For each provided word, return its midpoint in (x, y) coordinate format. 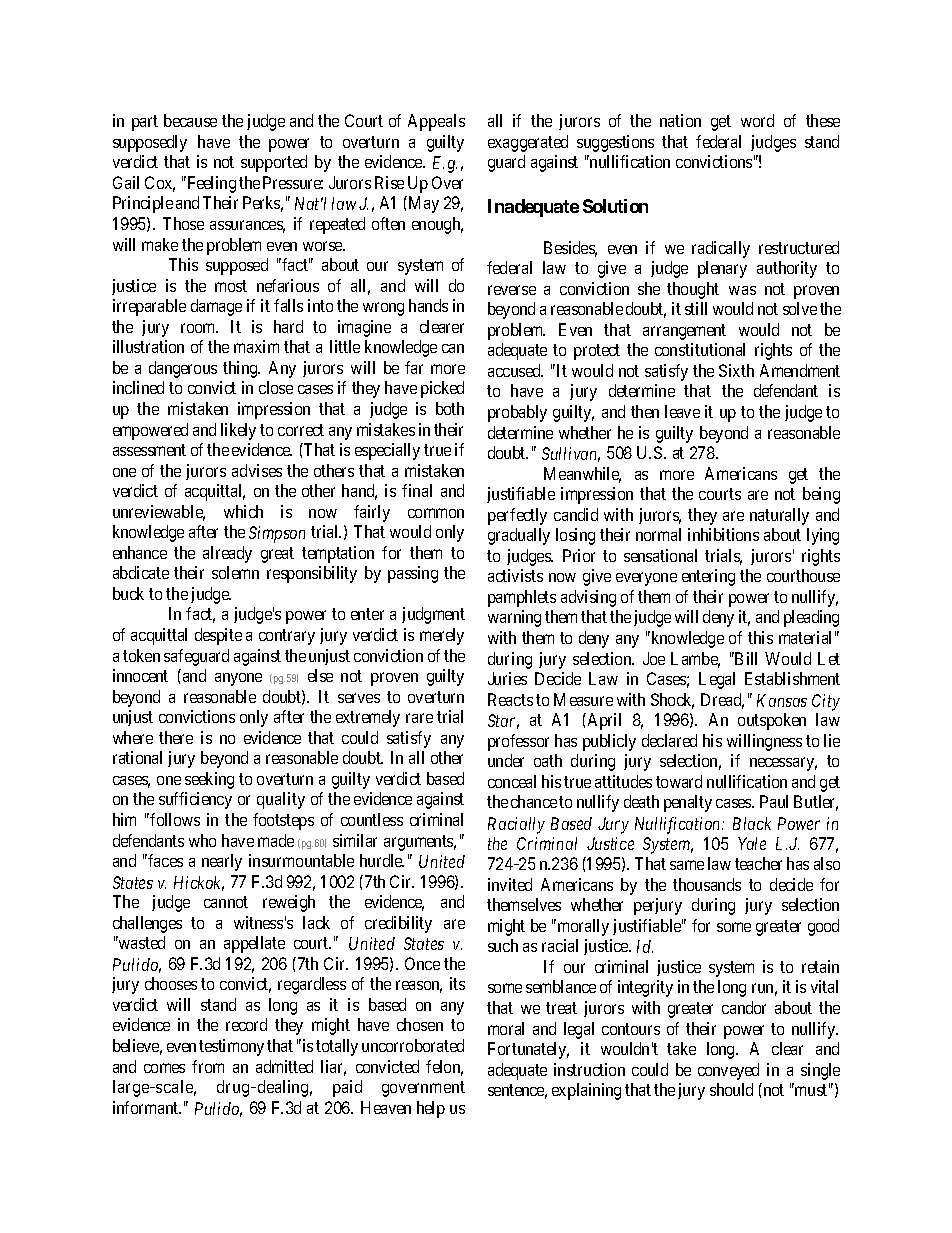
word (757, 120)
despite (218, 636)
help (431, 1109)
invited (510, 884)
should (731, 1089)
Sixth (736, 370)
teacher (758, 863)
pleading (811, 618)
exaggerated (528, 143)
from (208, 1066)
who (202, 840)
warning (514, 618)
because (190, 120)
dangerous (183, 369)
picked (442, 389)
